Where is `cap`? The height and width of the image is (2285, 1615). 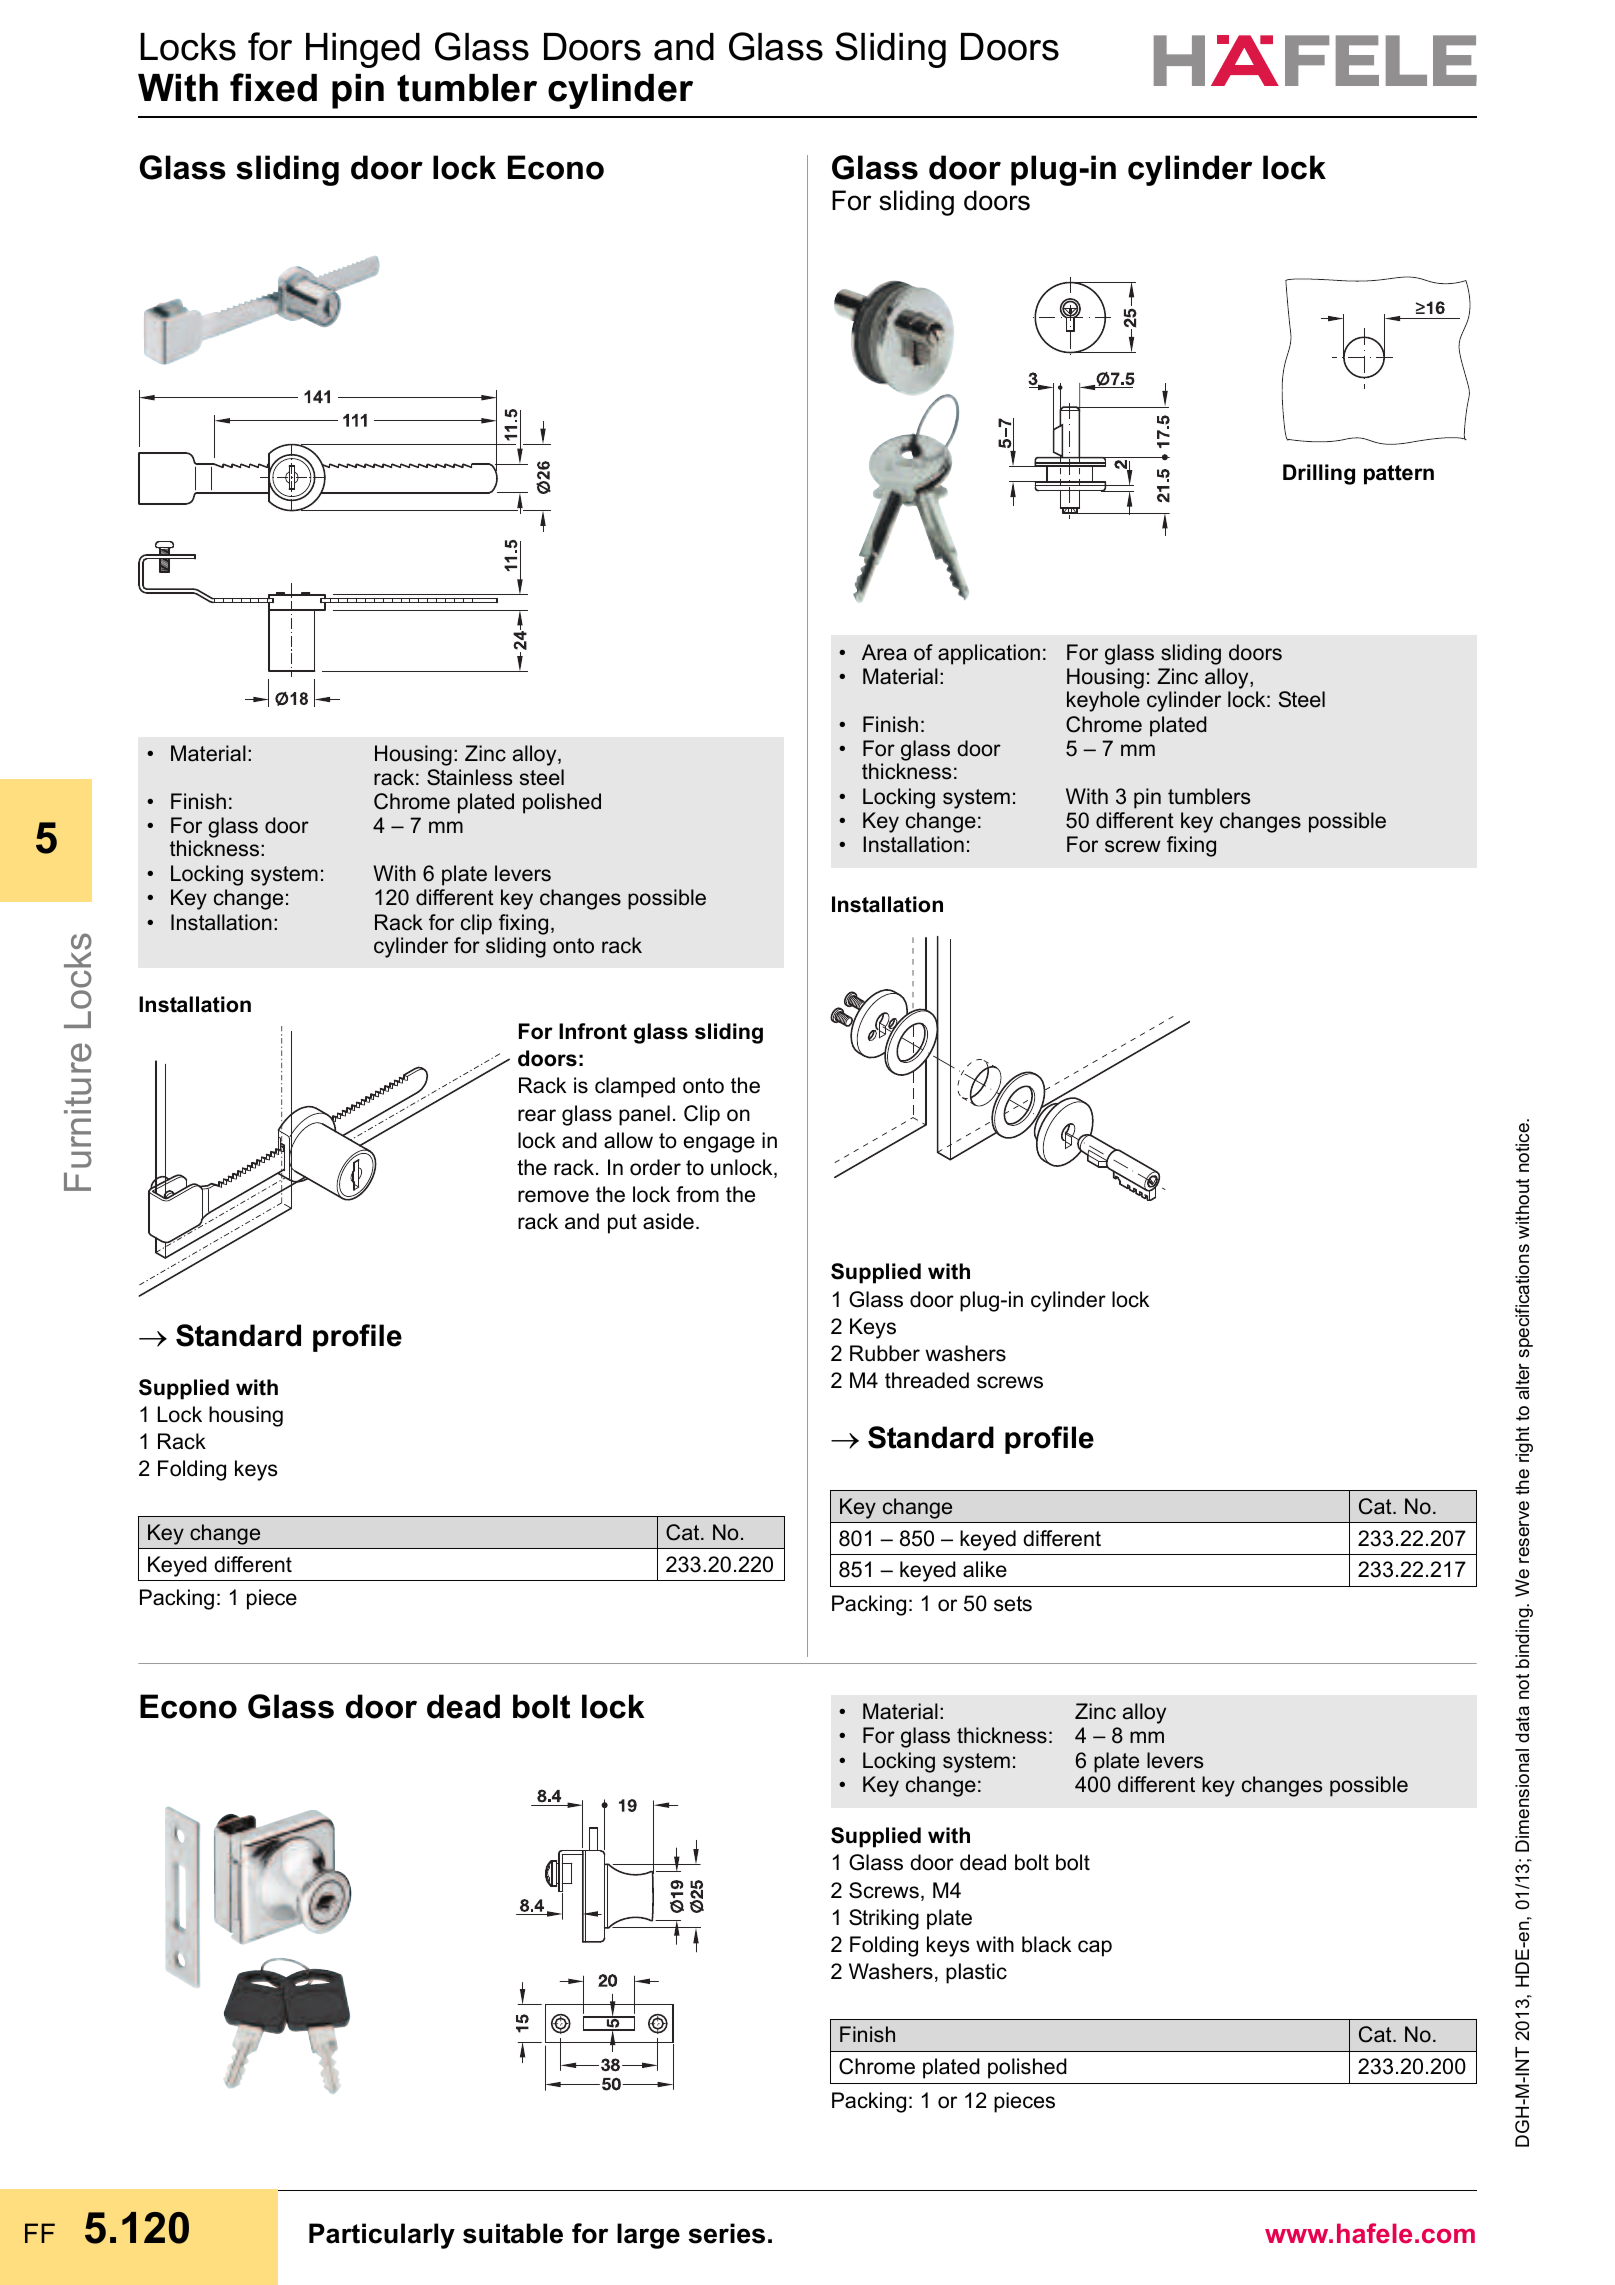
cap is located at coordinates (1095, 1948).
